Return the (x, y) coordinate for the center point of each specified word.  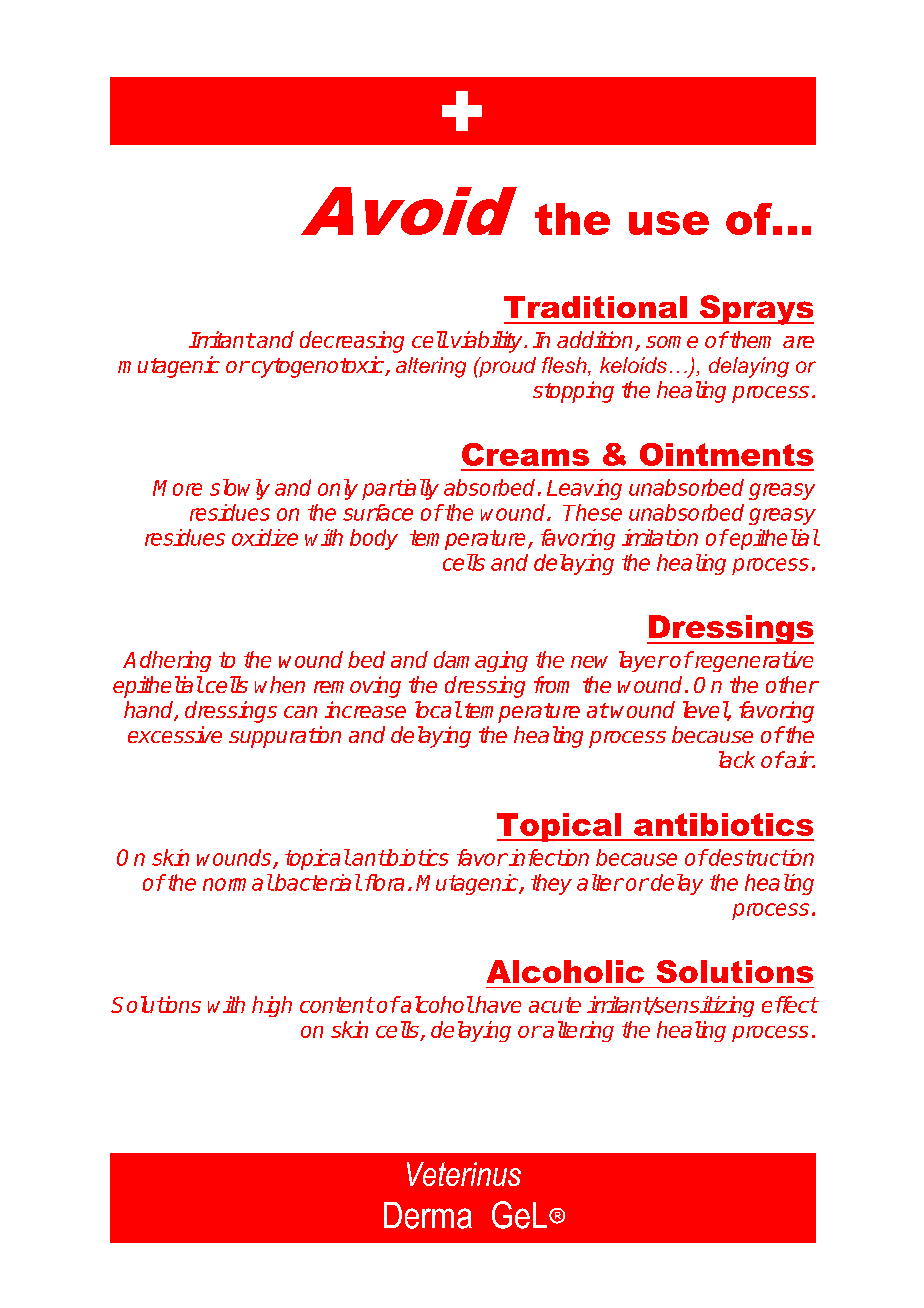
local (438, 709)
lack (737, 759)
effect (790, 1004)
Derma (428, 1215)
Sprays (755, 310)
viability (488, 342)
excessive (175, 734)
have (498, 1004)
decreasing (352, 342)
